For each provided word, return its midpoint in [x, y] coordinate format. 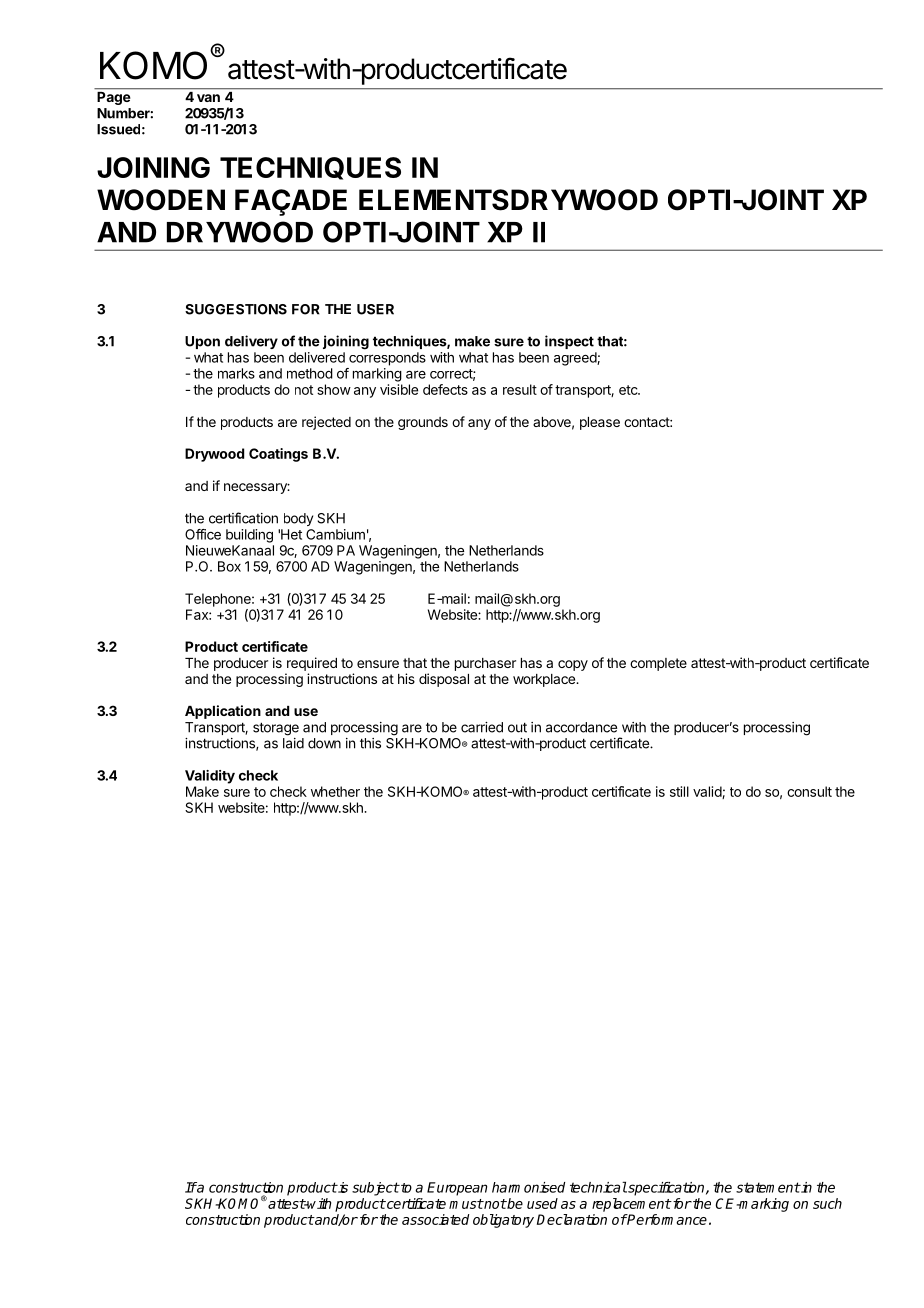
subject [376, 1189]
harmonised [528, 1187]
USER [375, 309]
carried [482, 727]
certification [243, 518]
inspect [569, 342]
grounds [423, 423]
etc [629, 390]
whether [335, 791]
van [208, 98]
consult [809, 791]
